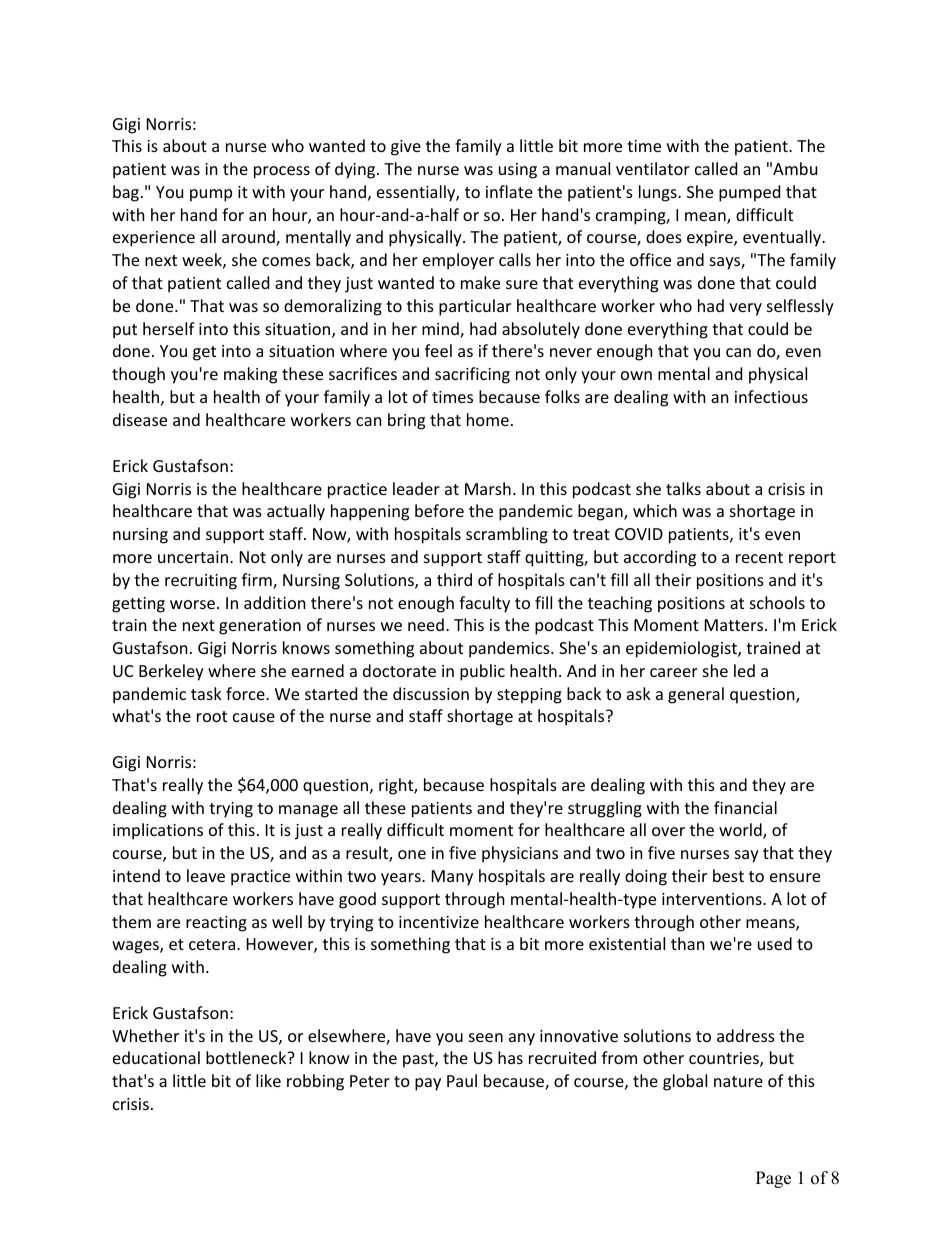 Image resolution: width=952 pixels, height=1233 pixels. I want to click on interventions, so click(713, 899).
